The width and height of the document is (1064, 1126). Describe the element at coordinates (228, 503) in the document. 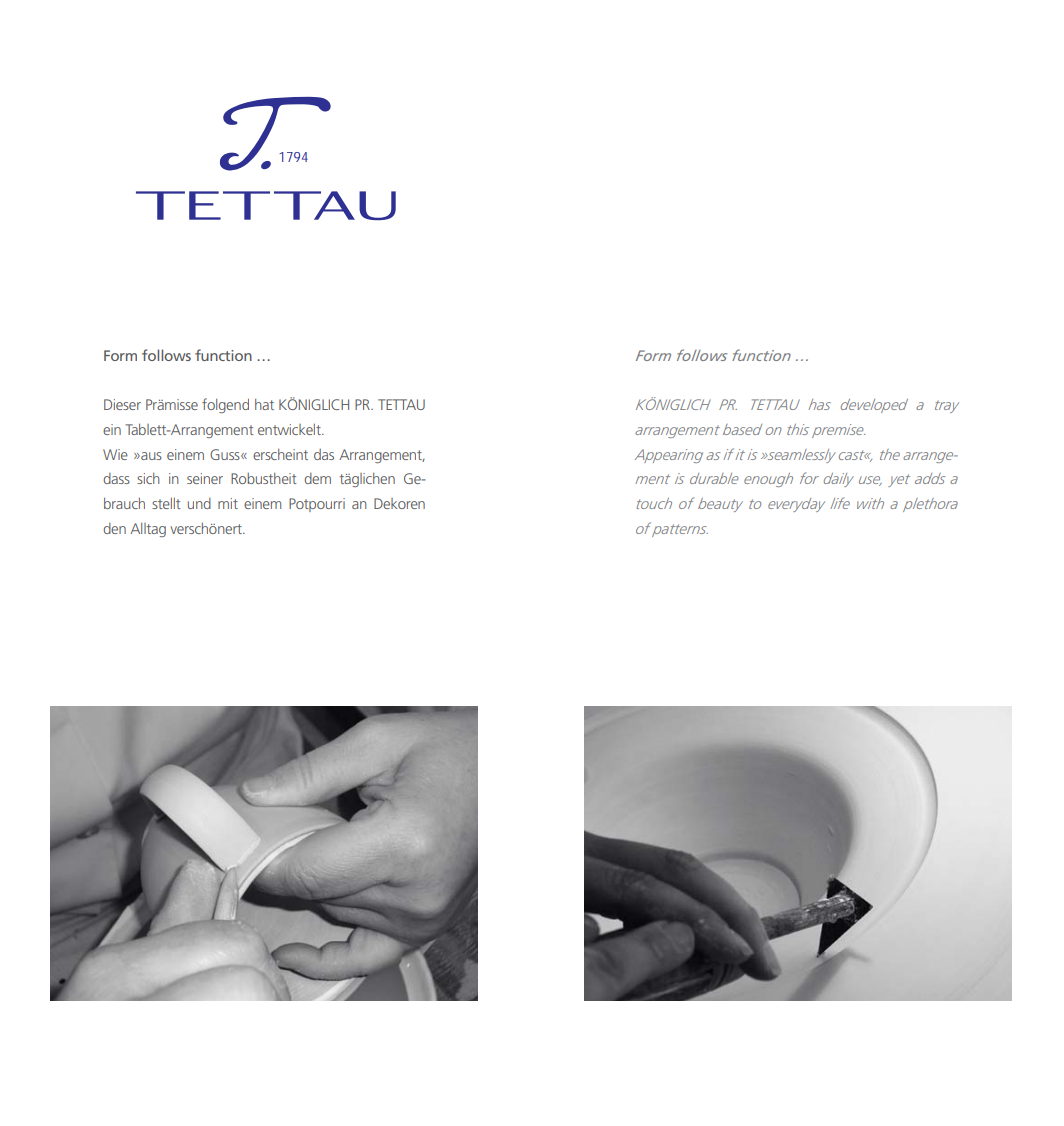

I see `mit` at that location.
